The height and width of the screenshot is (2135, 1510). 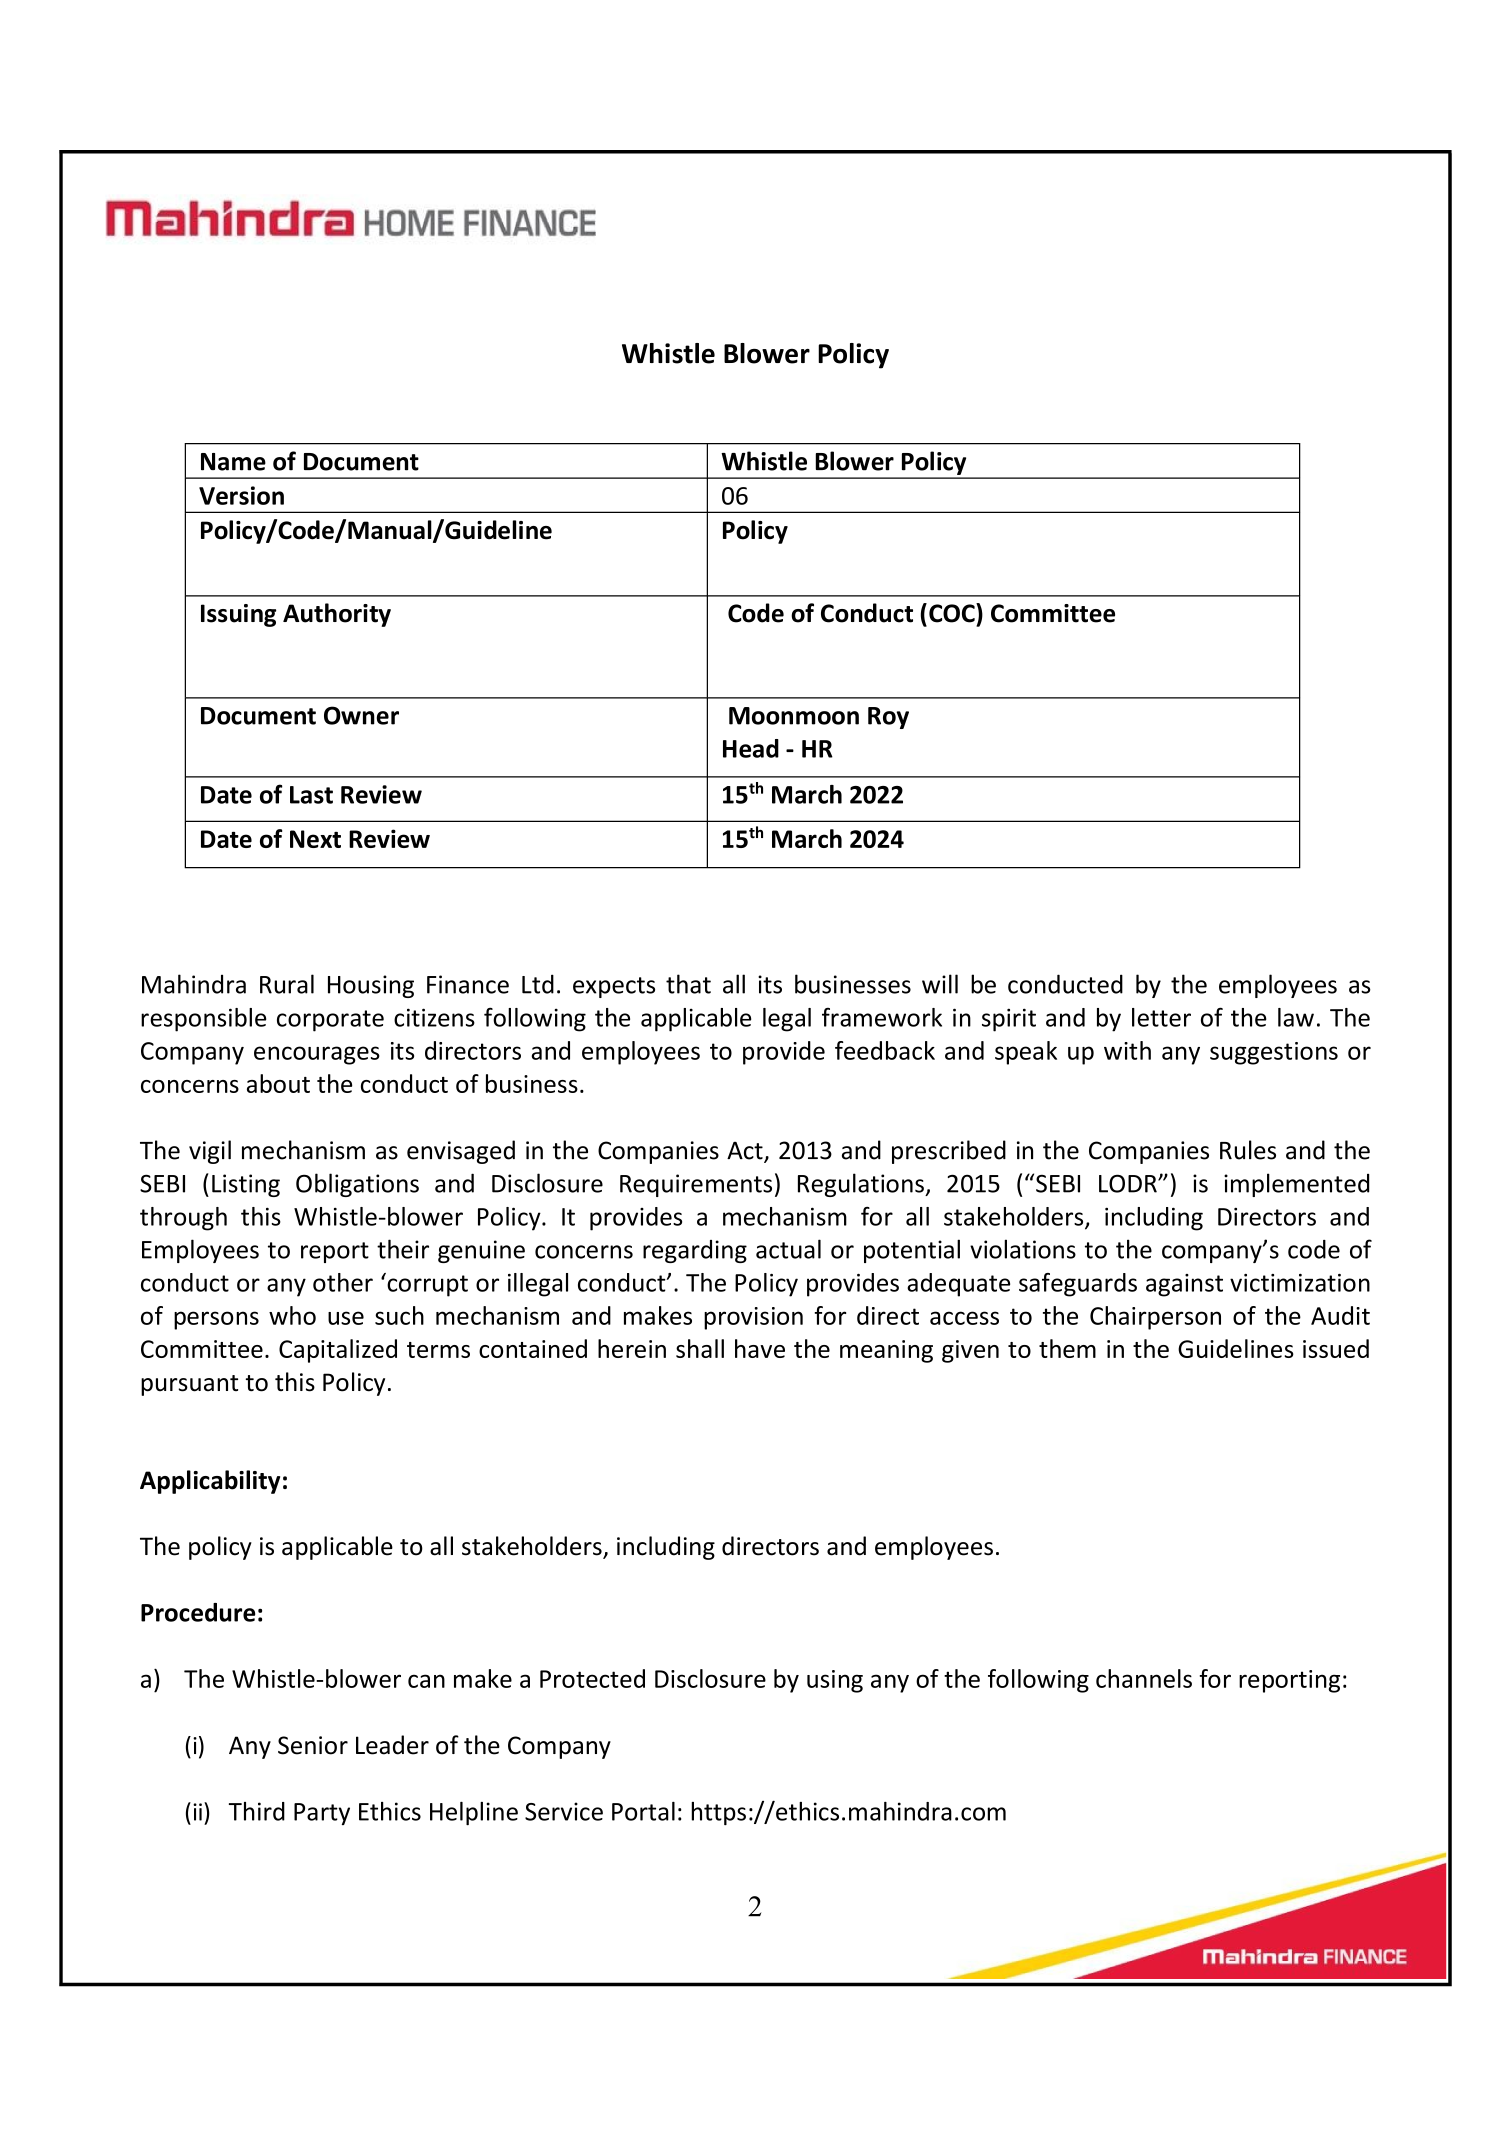 I want to click on Senior, so click(x=313, y=1745).
